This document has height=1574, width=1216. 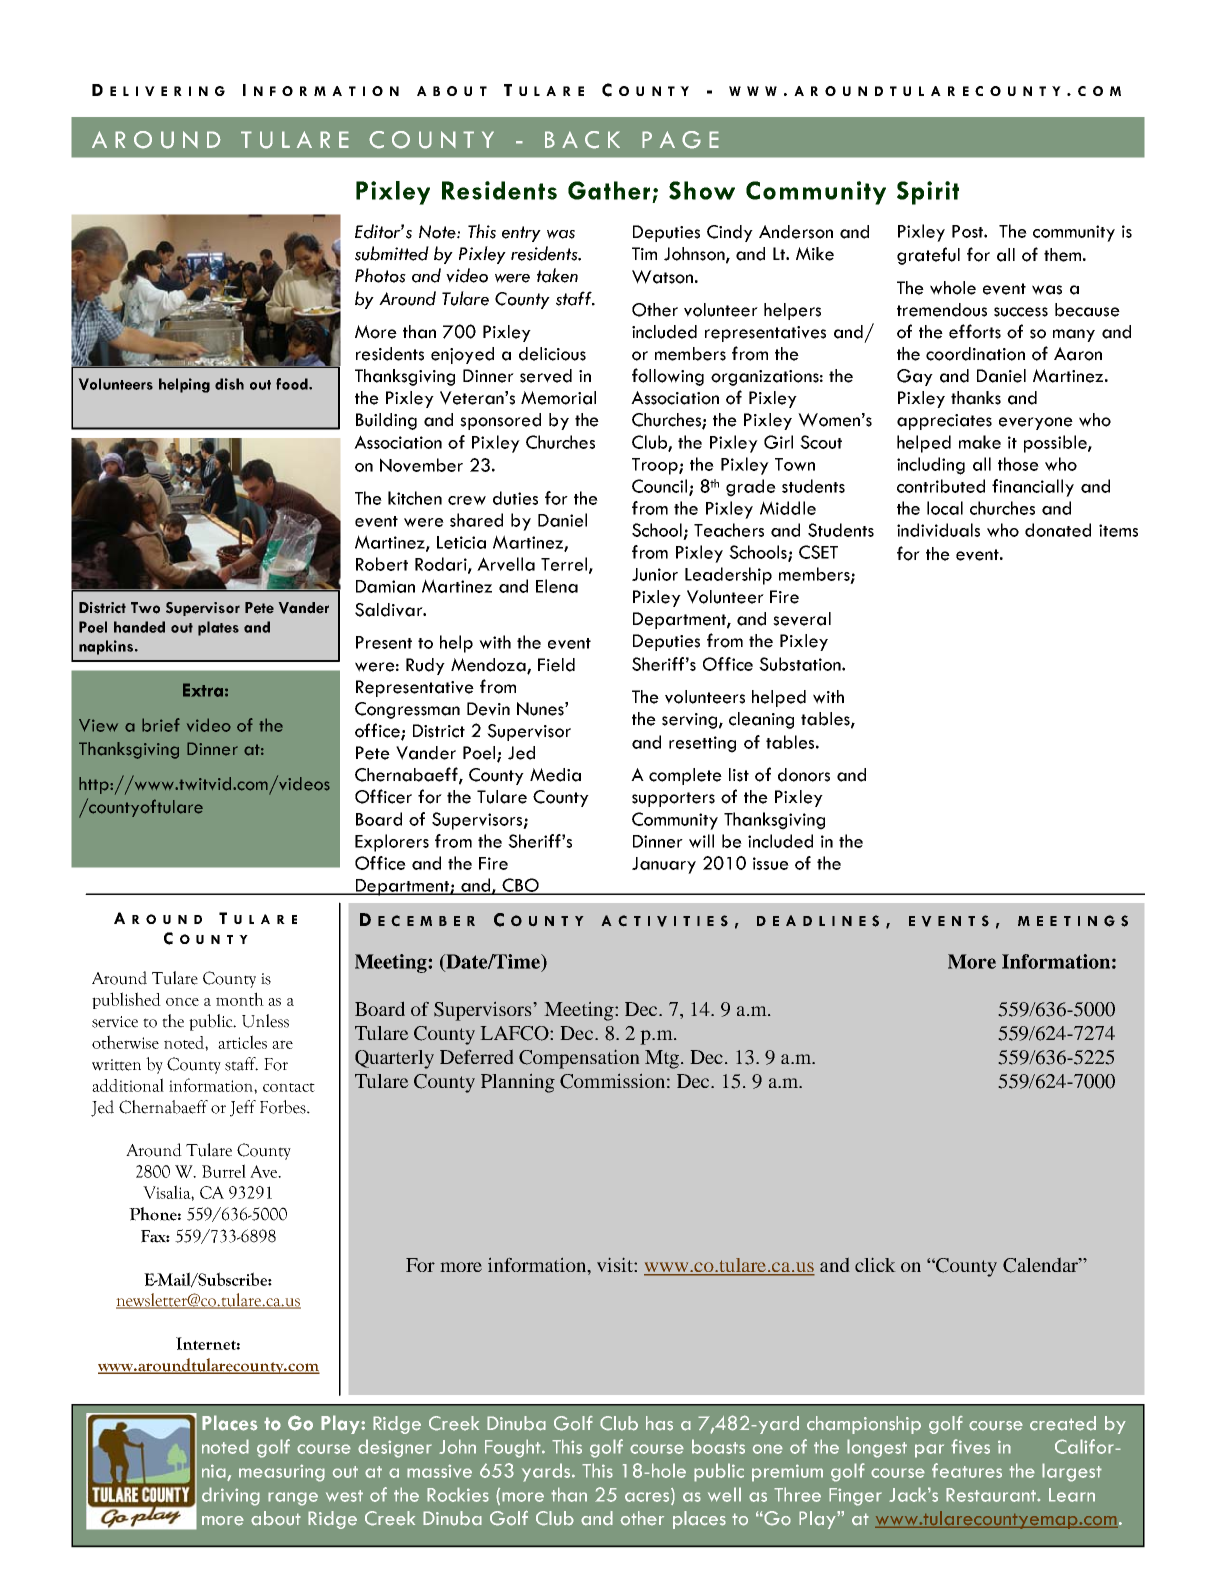 I want to click on visit, so click(x=616, y=1264).
